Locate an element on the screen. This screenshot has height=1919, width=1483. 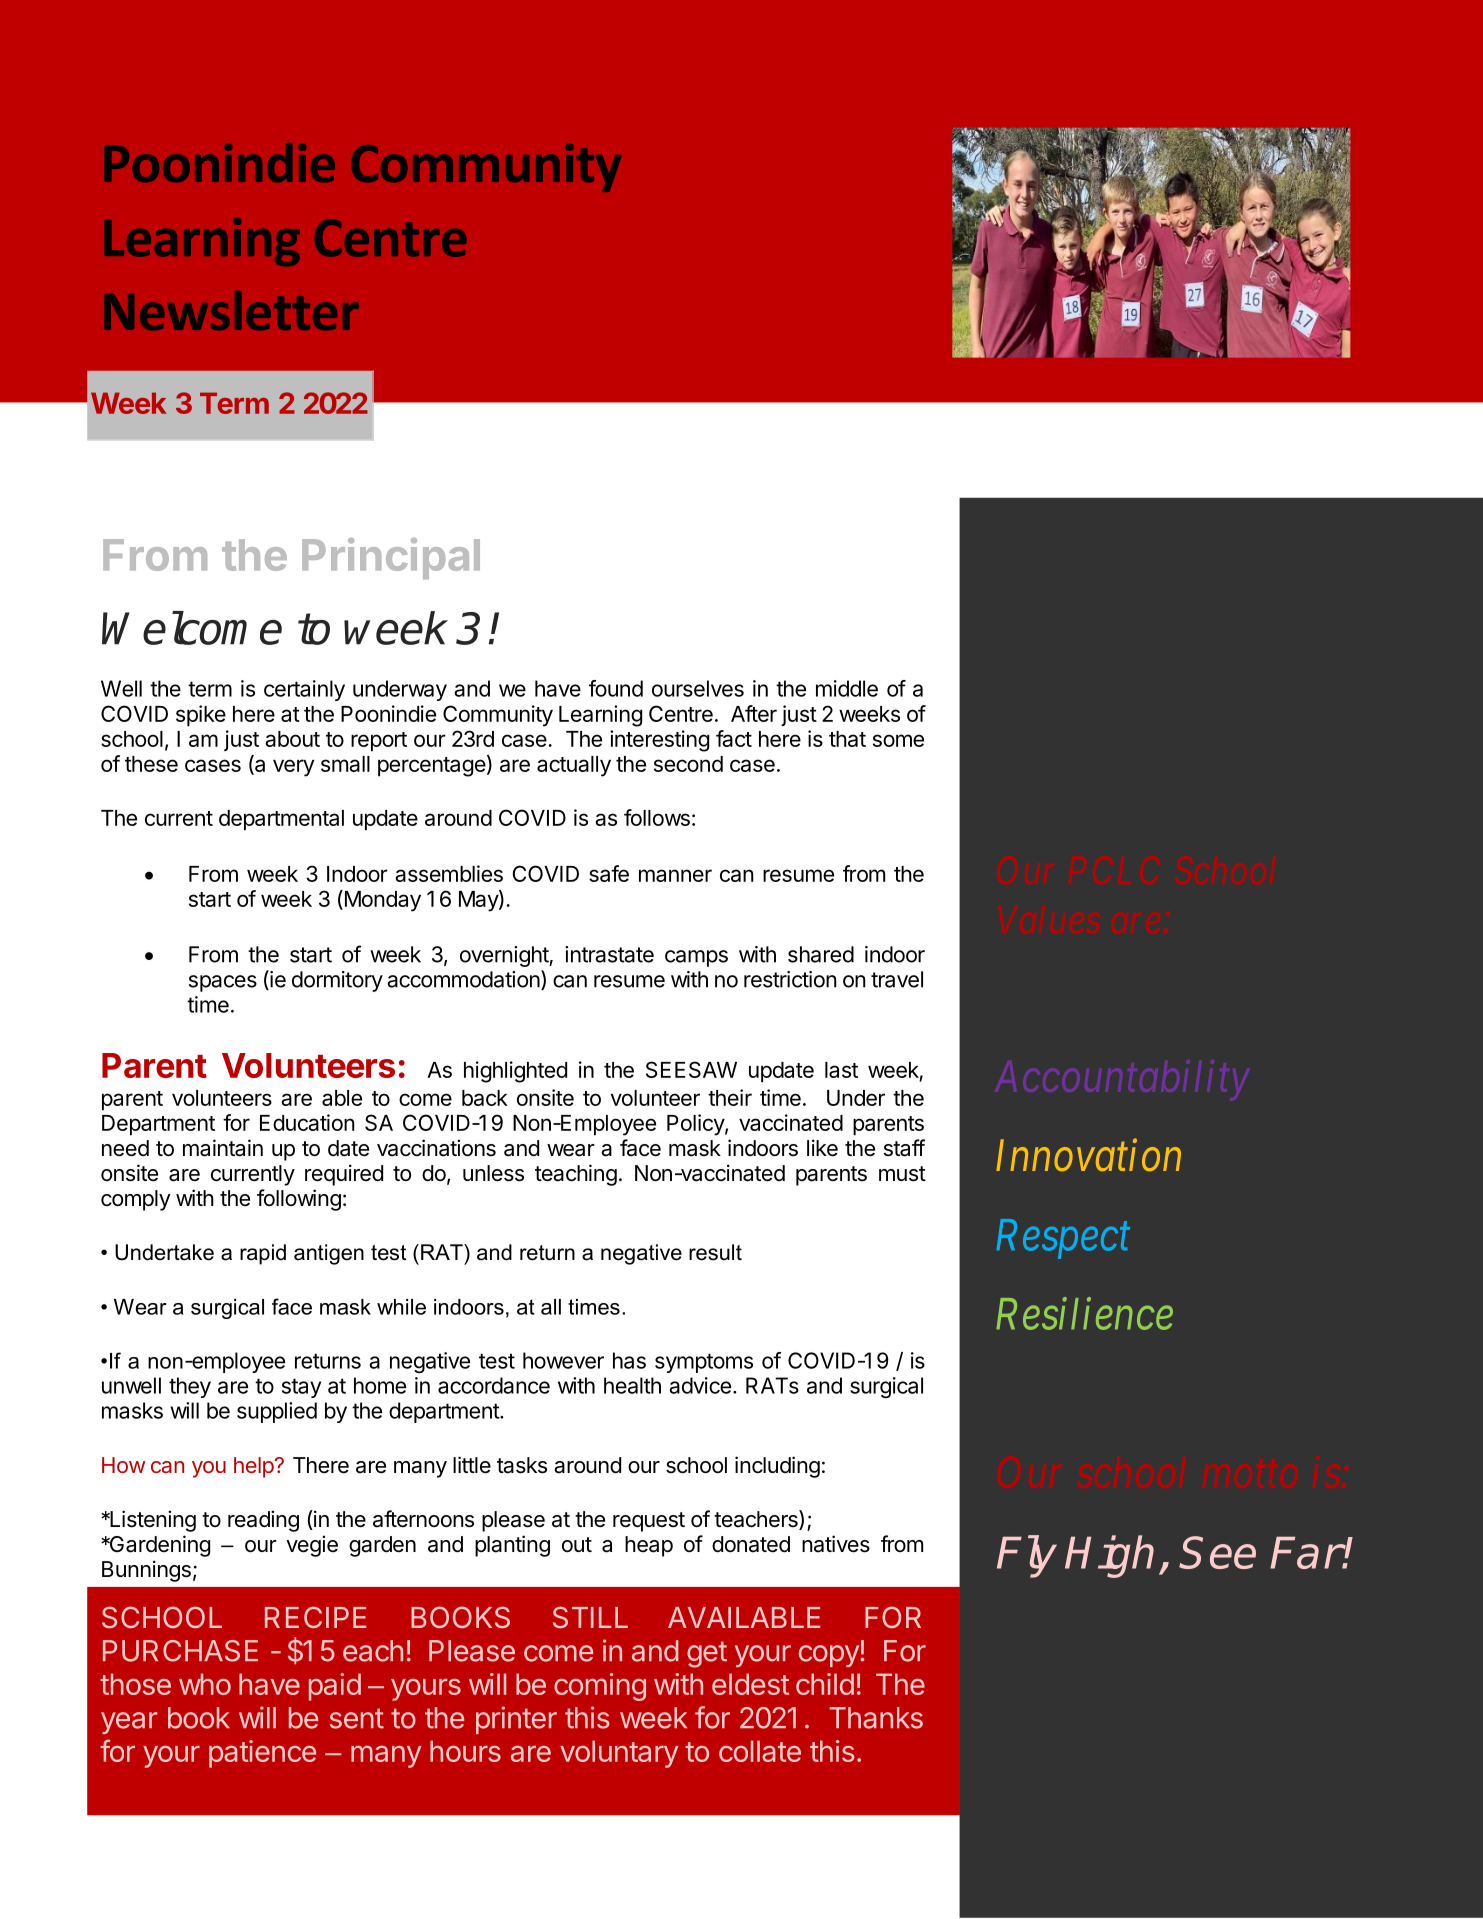
middle is located at coordinates (847, 688).
